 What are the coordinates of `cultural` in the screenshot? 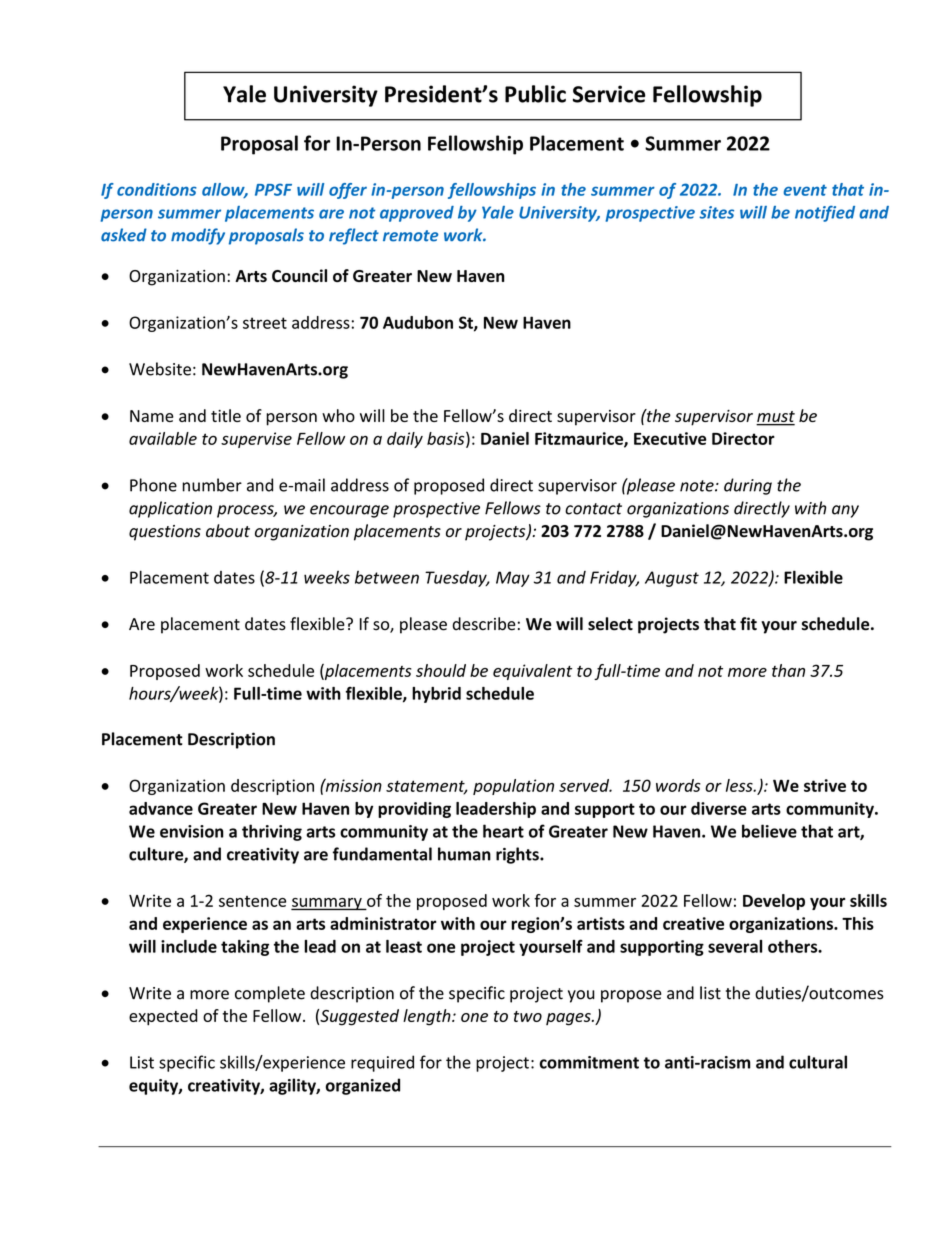 It's located at (818, 1062).
